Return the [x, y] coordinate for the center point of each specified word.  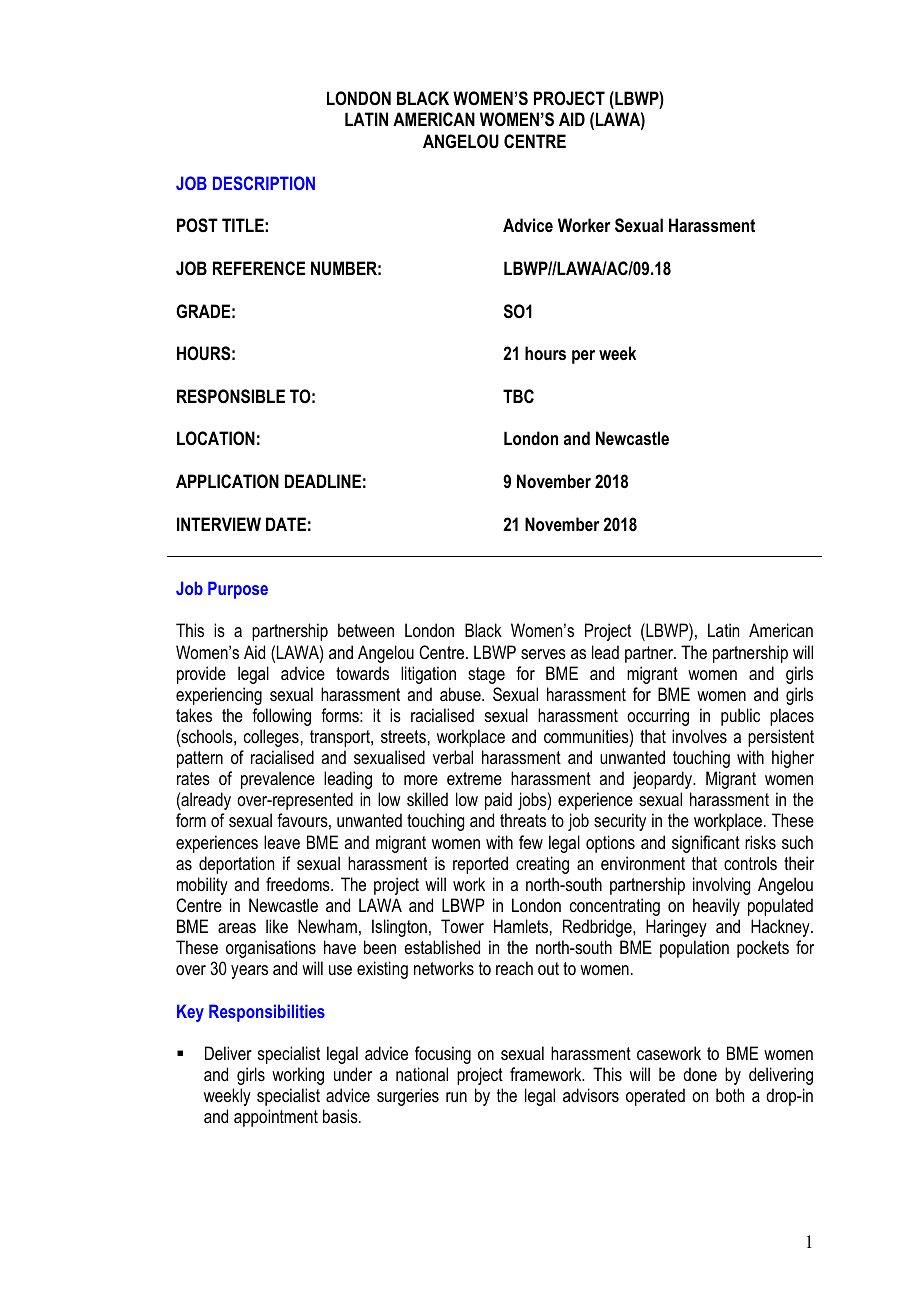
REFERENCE [259, 268]
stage [486, 675]
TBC [518, 396]
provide [201, 675]
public [740, 717]
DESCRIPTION [264, 183]
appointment [276, 1118]
